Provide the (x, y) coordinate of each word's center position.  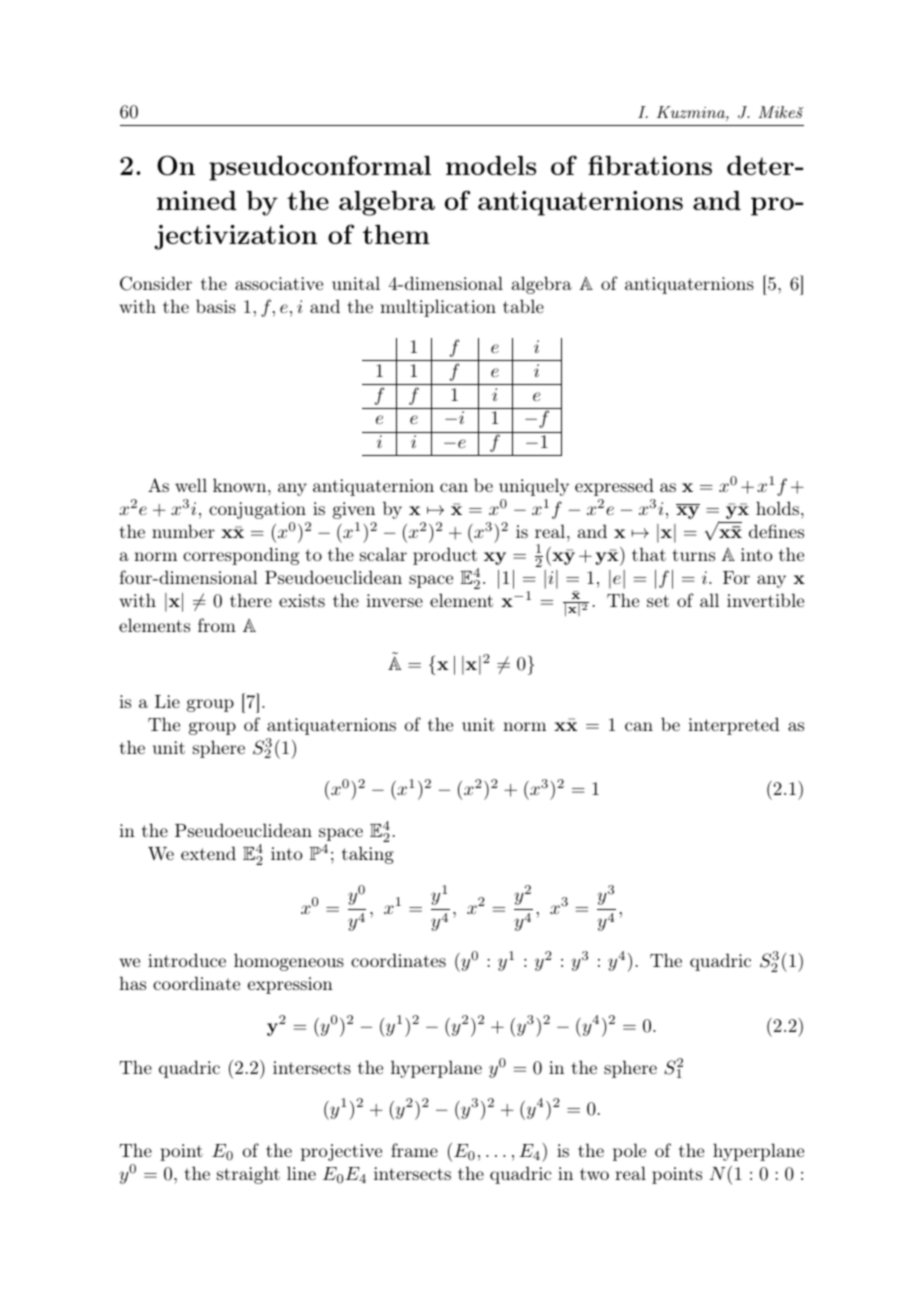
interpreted (734, 726)
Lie (167, 701)
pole (629, 1152)
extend (208, 853)
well (191, 485)
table (523, 306)
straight (248, 1175)
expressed (614, 487)
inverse (394, 600)
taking (368, 855)
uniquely (534, 487)
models (491, 165)
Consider (156, 283)
